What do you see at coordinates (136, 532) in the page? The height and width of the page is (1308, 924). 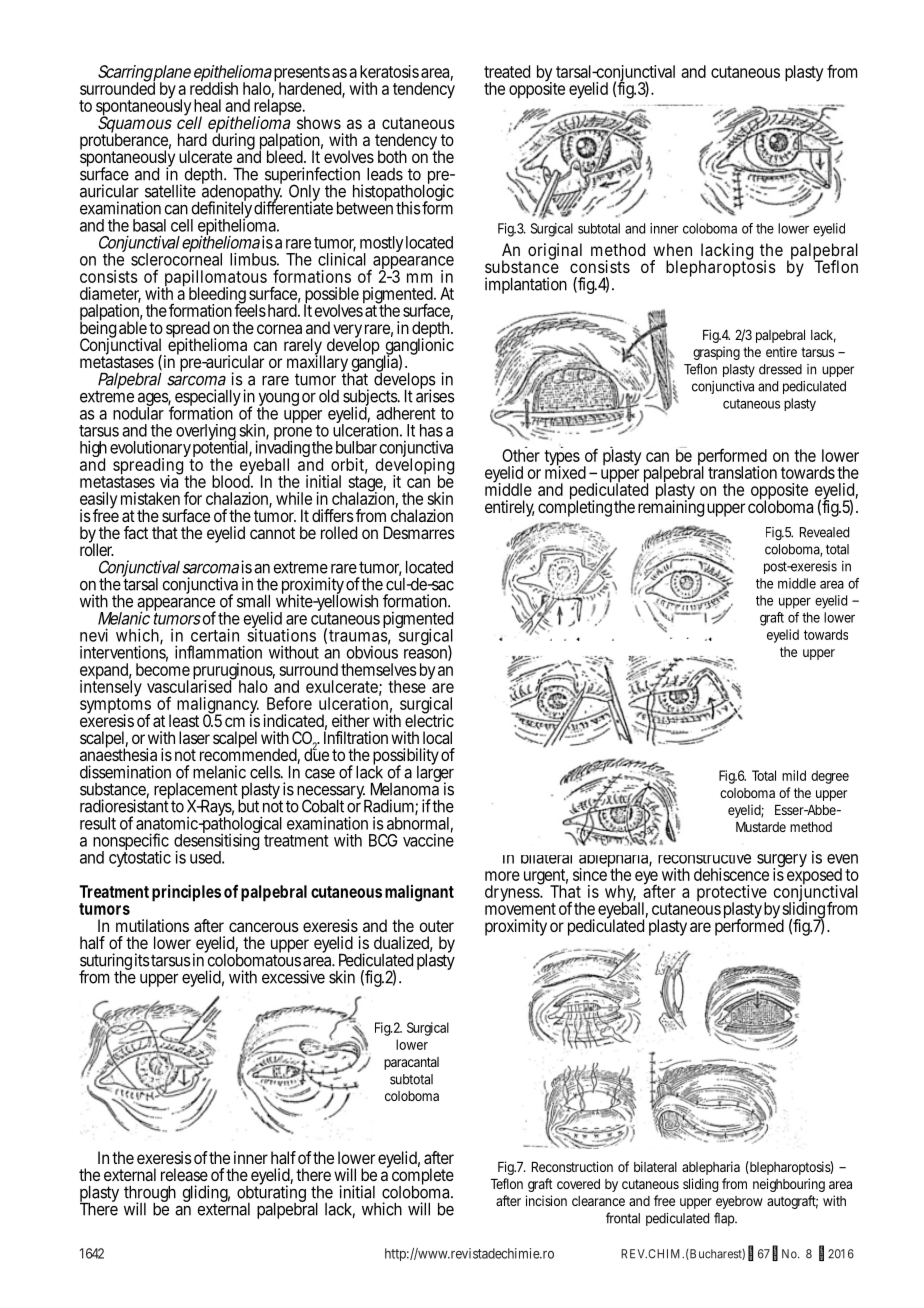 I see `fact` at bounding box center [136, 532].
